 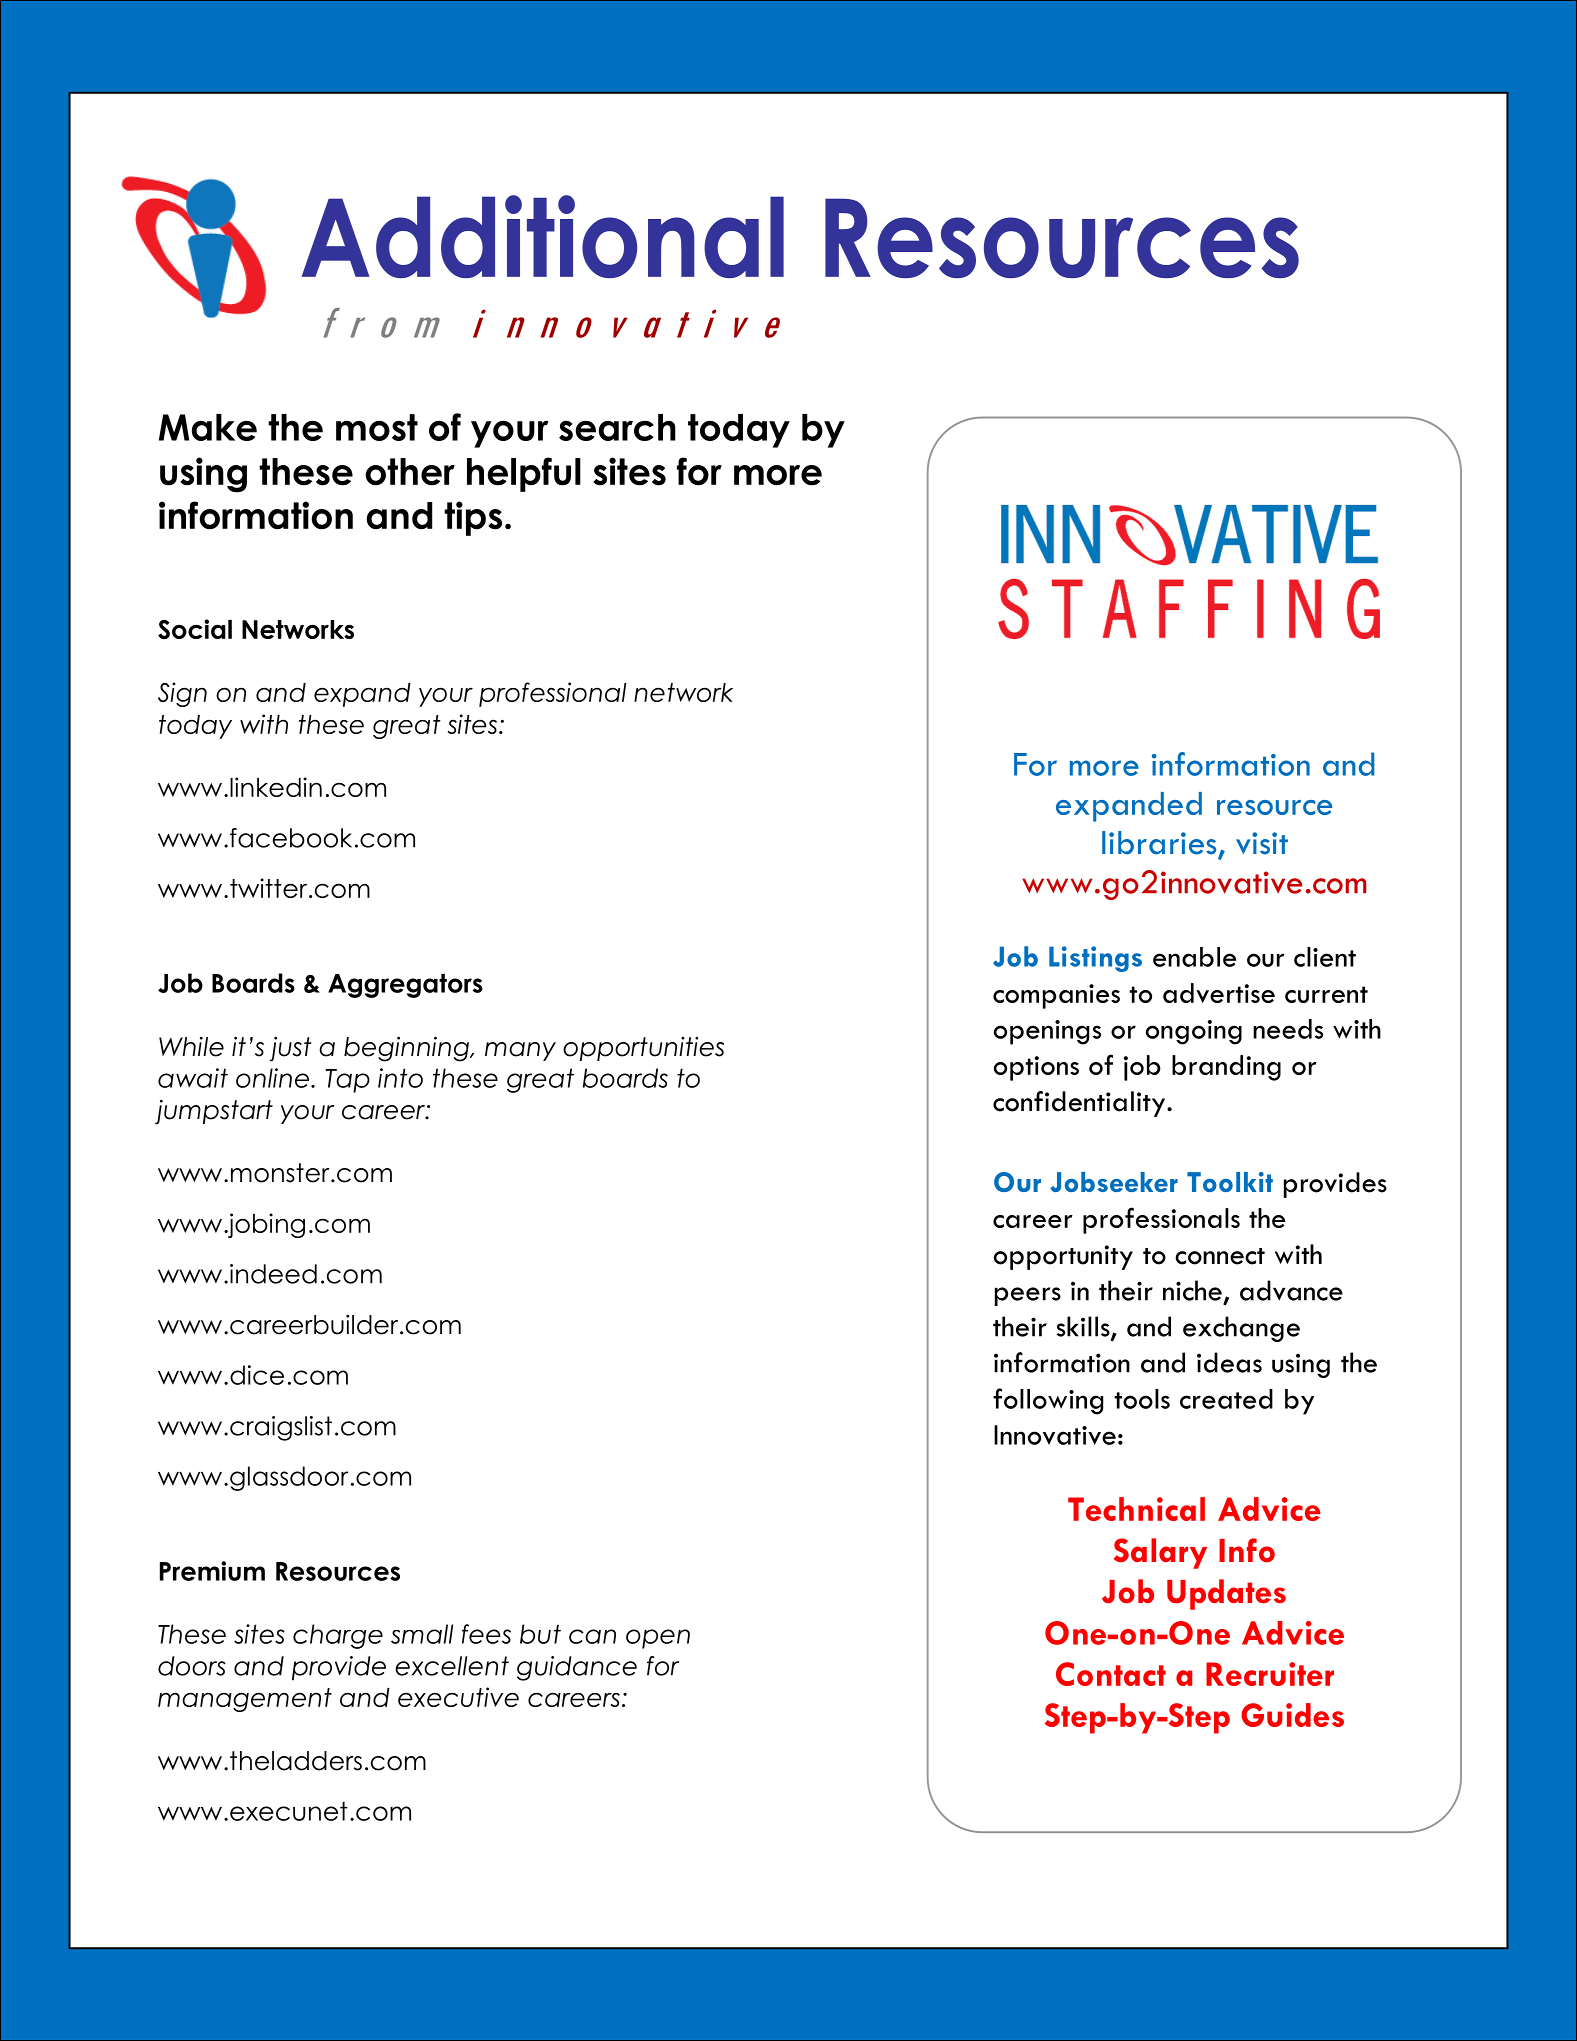 I want to click on most, so click(x=377, y=427).
